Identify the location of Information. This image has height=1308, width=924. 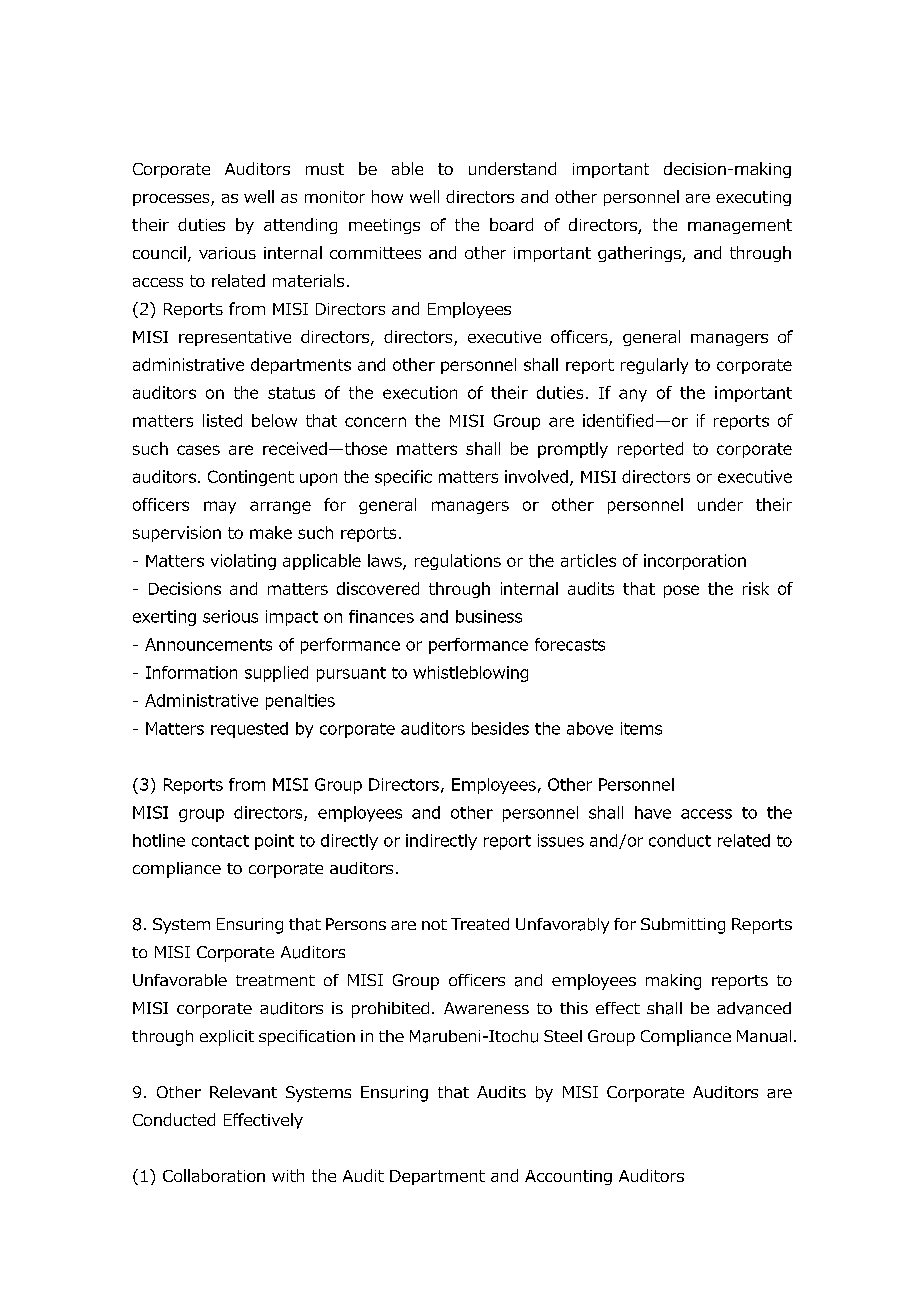
(191, 672).
